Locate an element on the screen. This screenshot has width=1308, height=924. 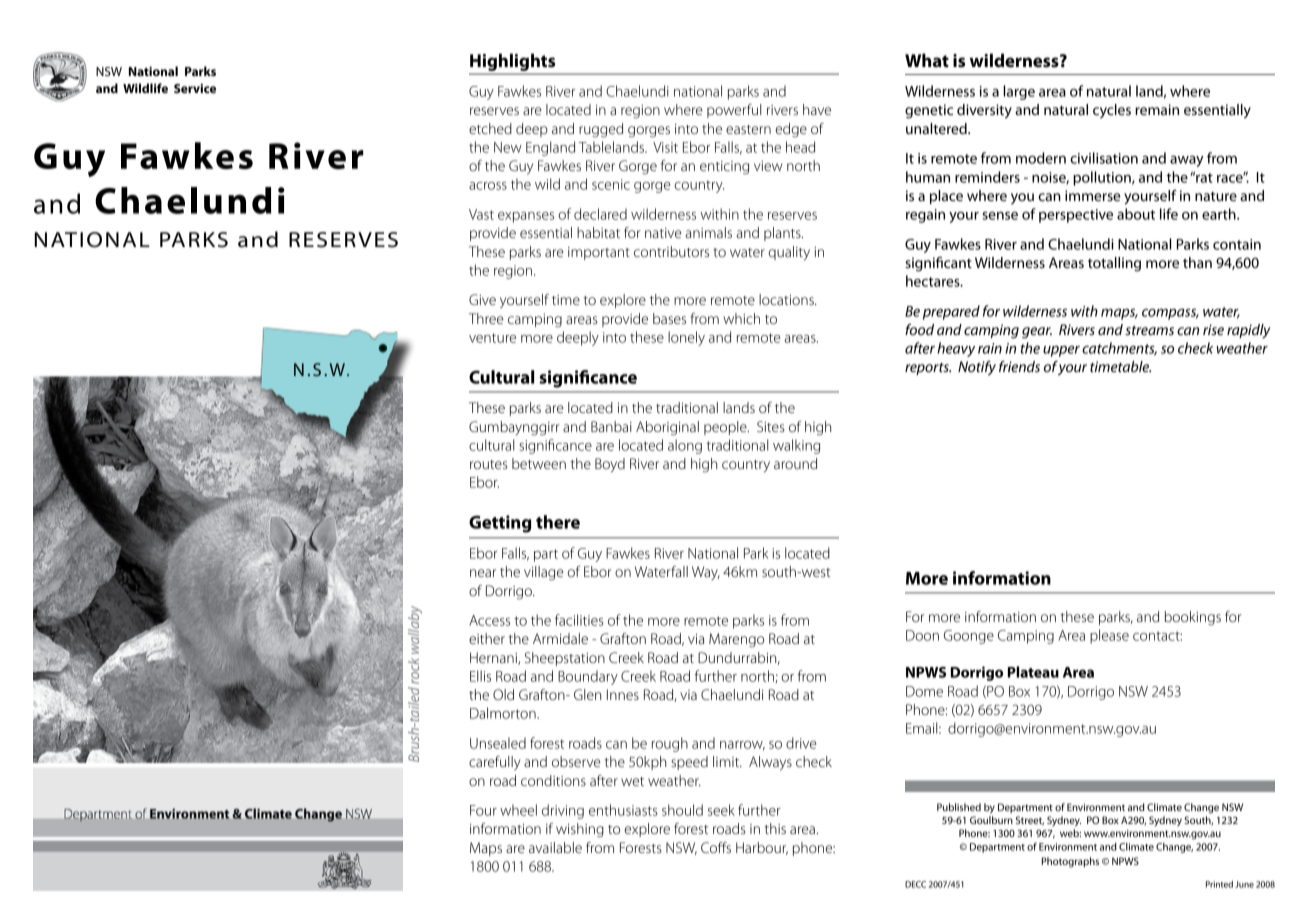
routes is located at coordinates (489, 464).
